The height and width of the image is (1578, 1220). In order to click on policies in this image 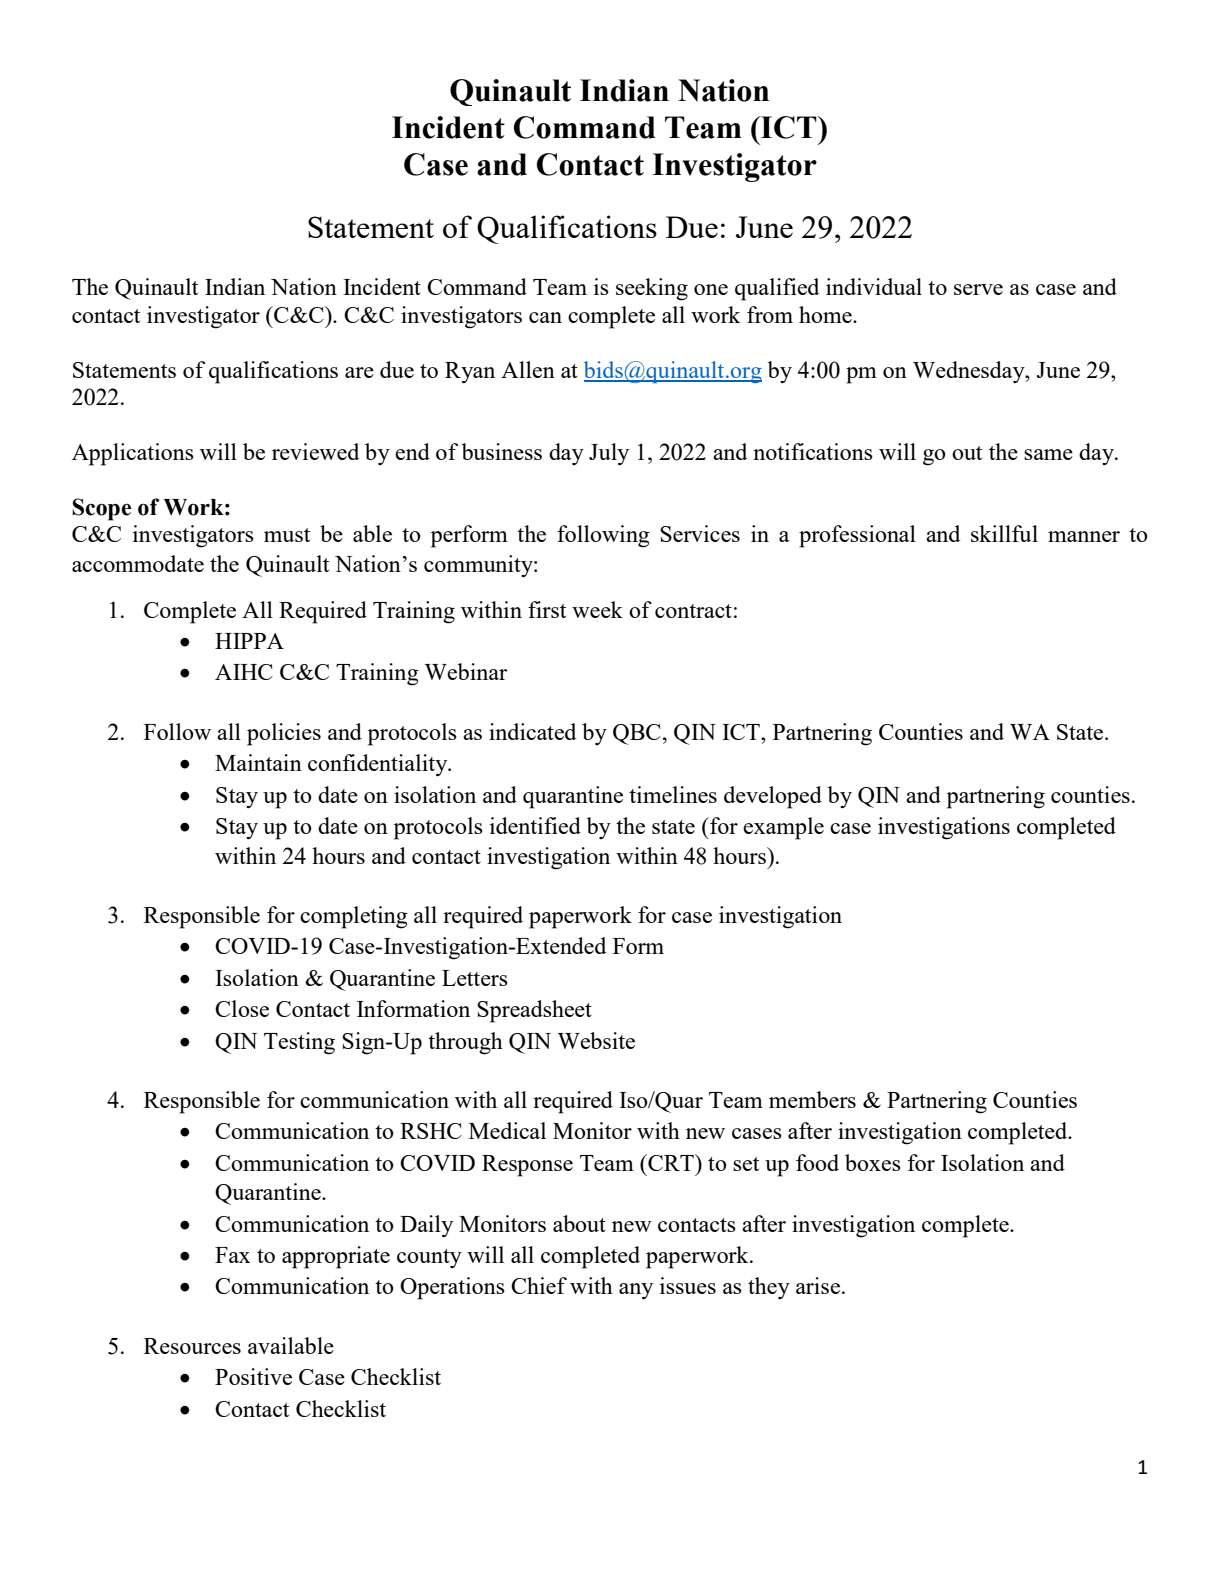, I will do `click(284, 734)`.
